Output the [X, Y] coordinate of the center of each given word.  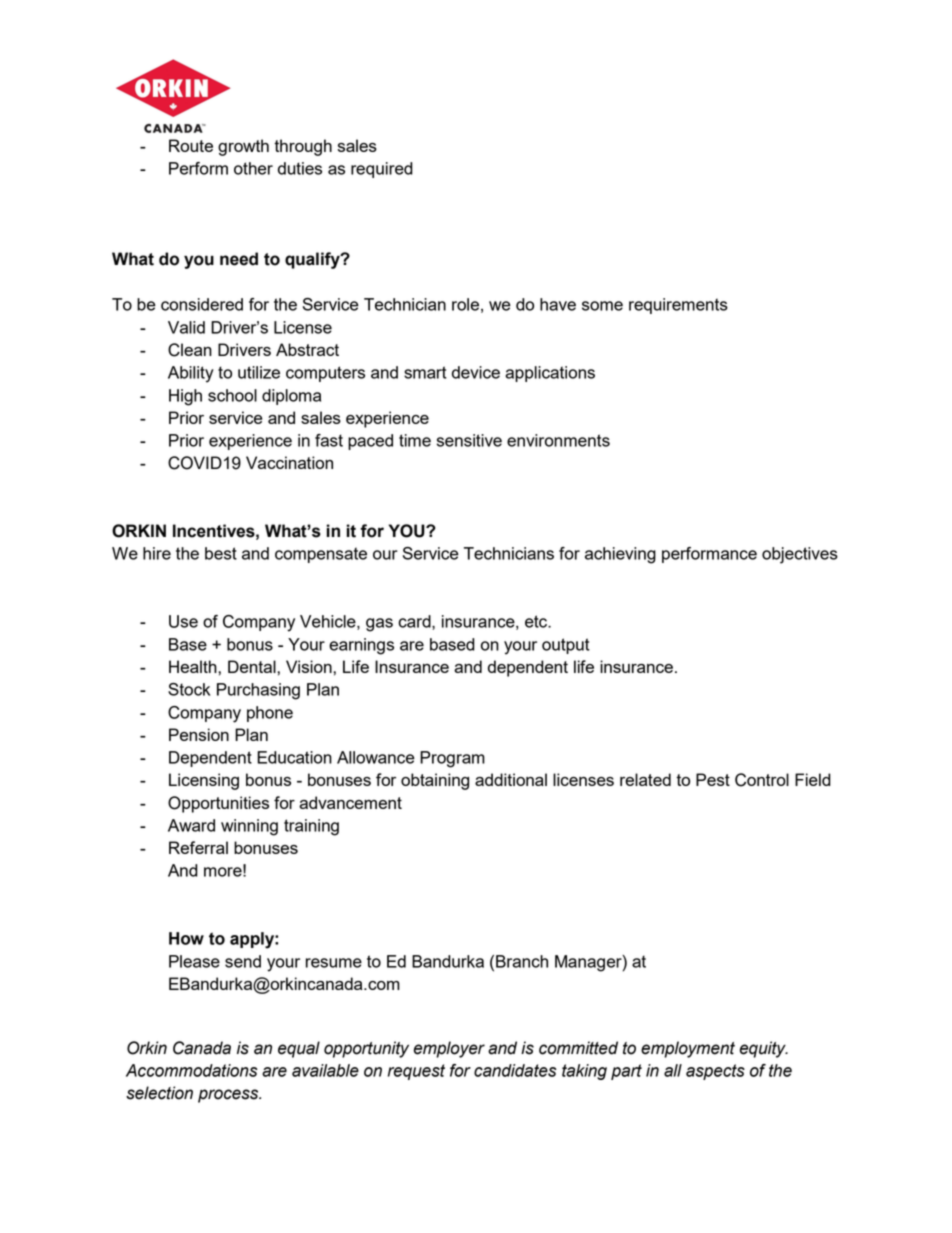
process [229, 1096]
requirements [678, 306]
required [382, 170]
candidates [515, 1070]
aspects [715, 1072]
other [253, 168]
